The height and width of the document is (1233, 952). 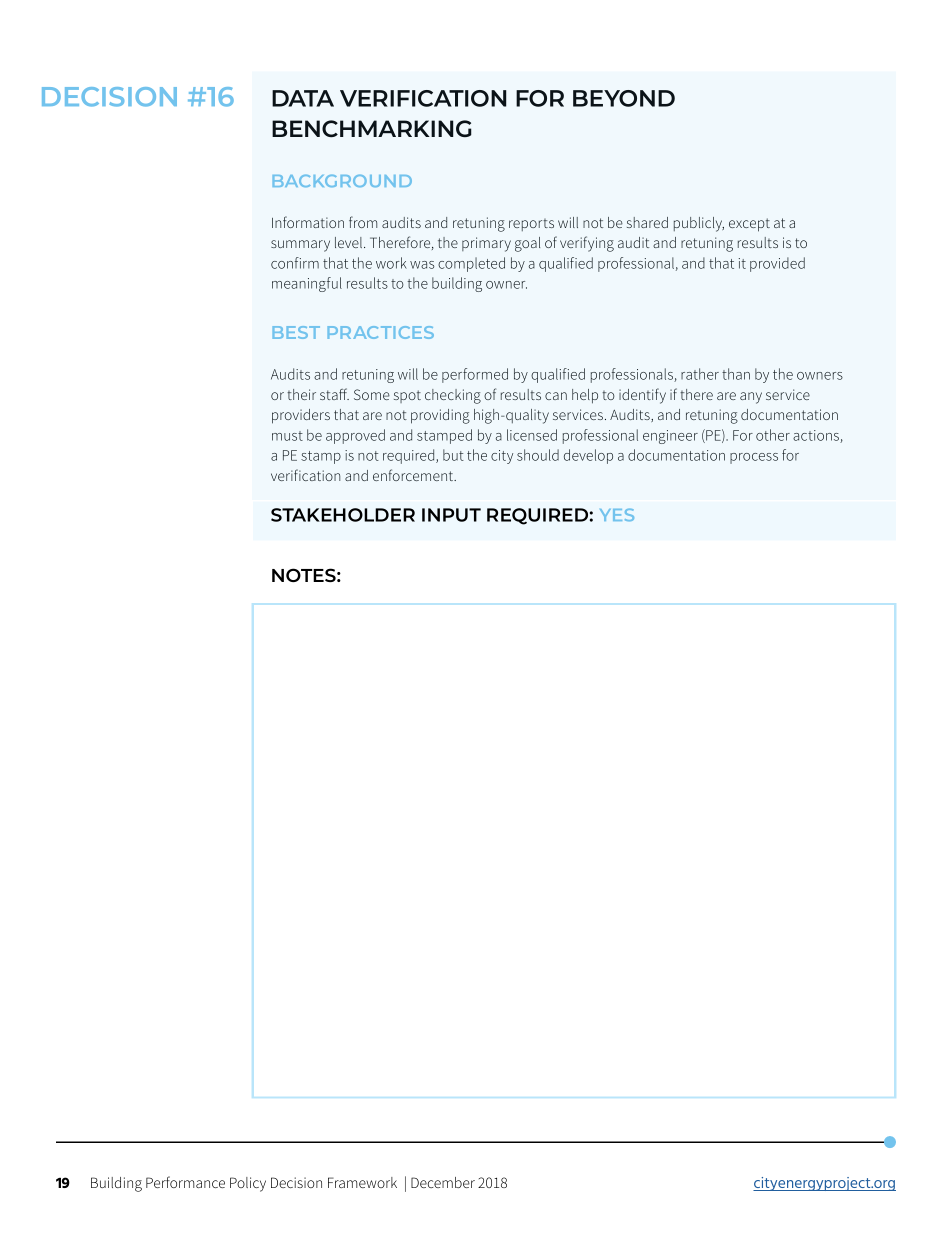 I want to click on reports, so click(x=531, y=225).
